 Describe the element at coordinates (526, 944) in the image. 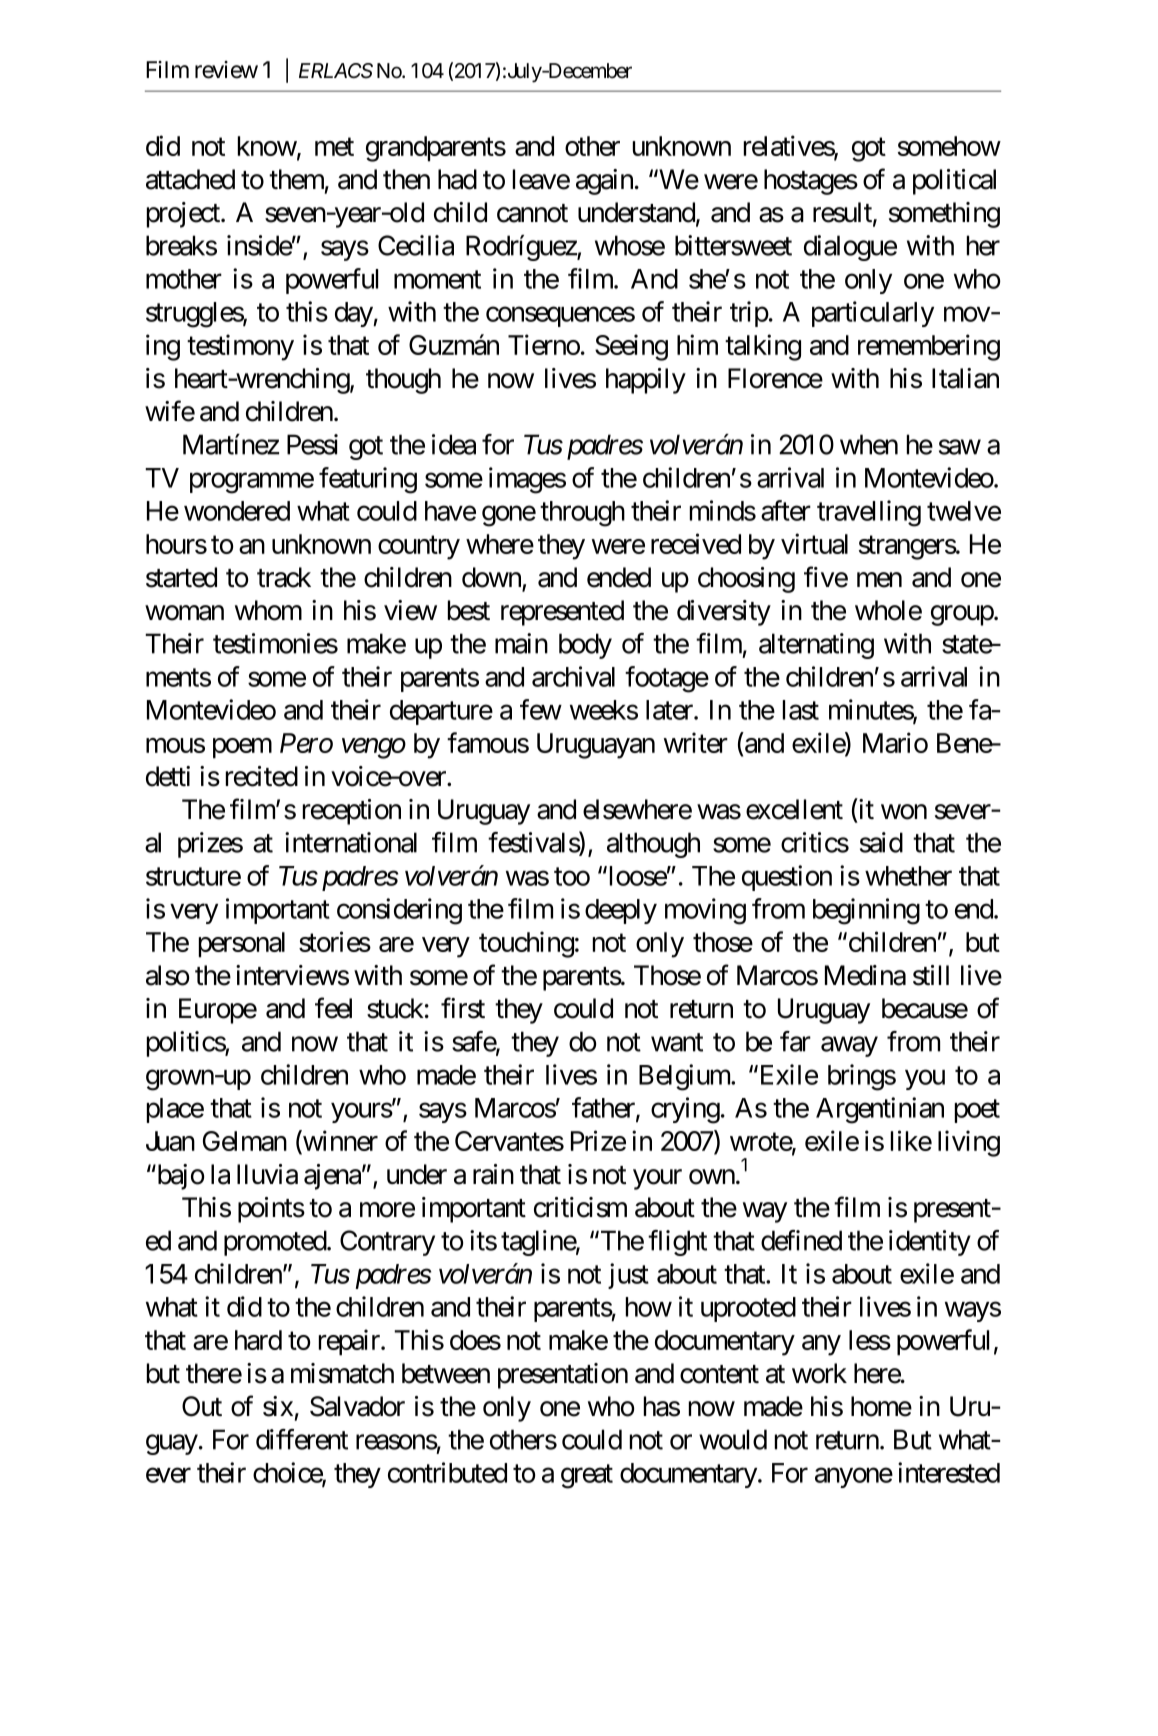

I see `touching` at that location.
